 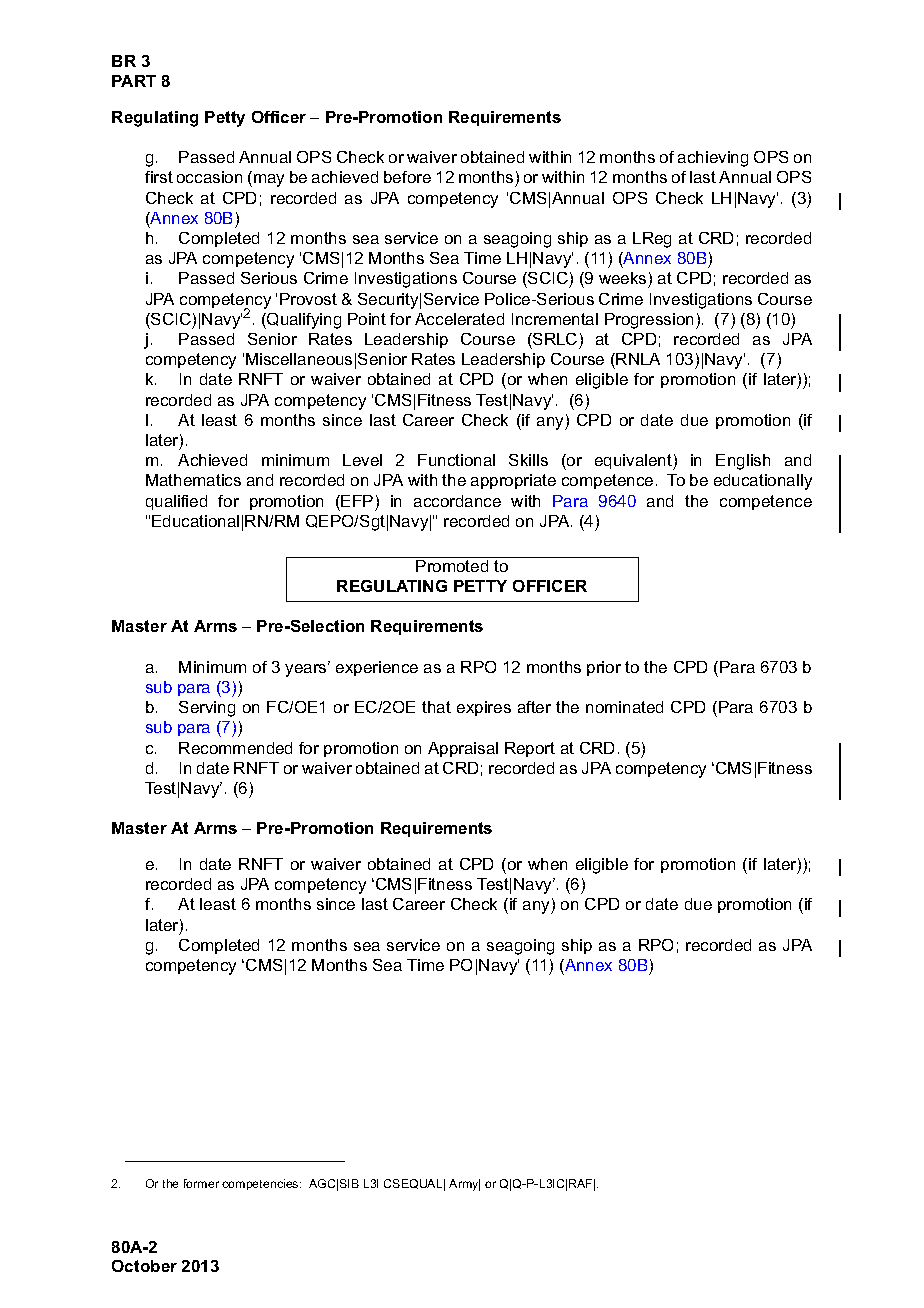 What do you see at coordinates (176, 502) in the page?
I see `qualified` at bounding box center [176, 502].
